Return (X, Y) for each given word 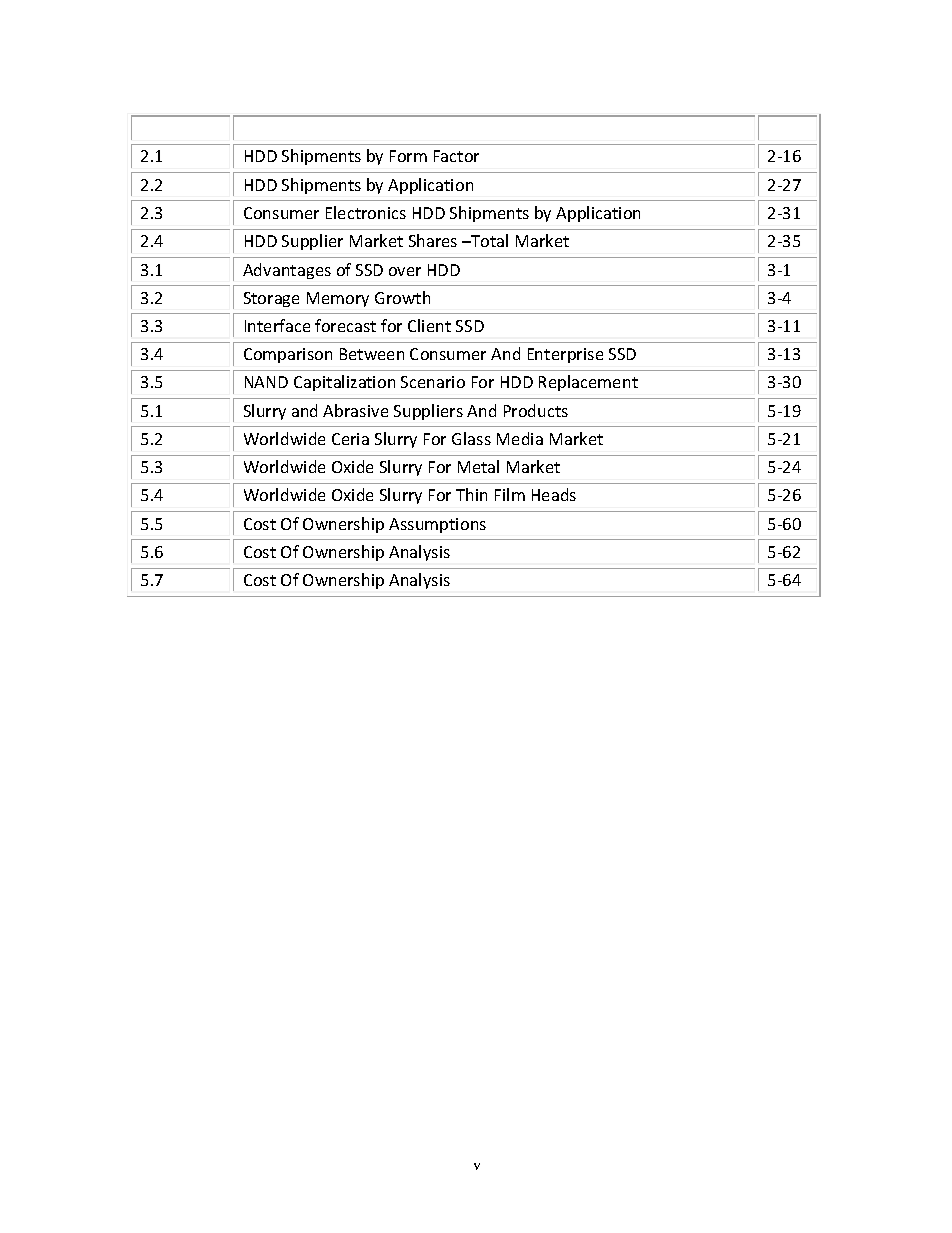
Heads (554, 494)
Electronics (366, 212)
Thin (471, 494)
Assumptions (437, 525)
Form (408, 156)
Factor (456, 156)
